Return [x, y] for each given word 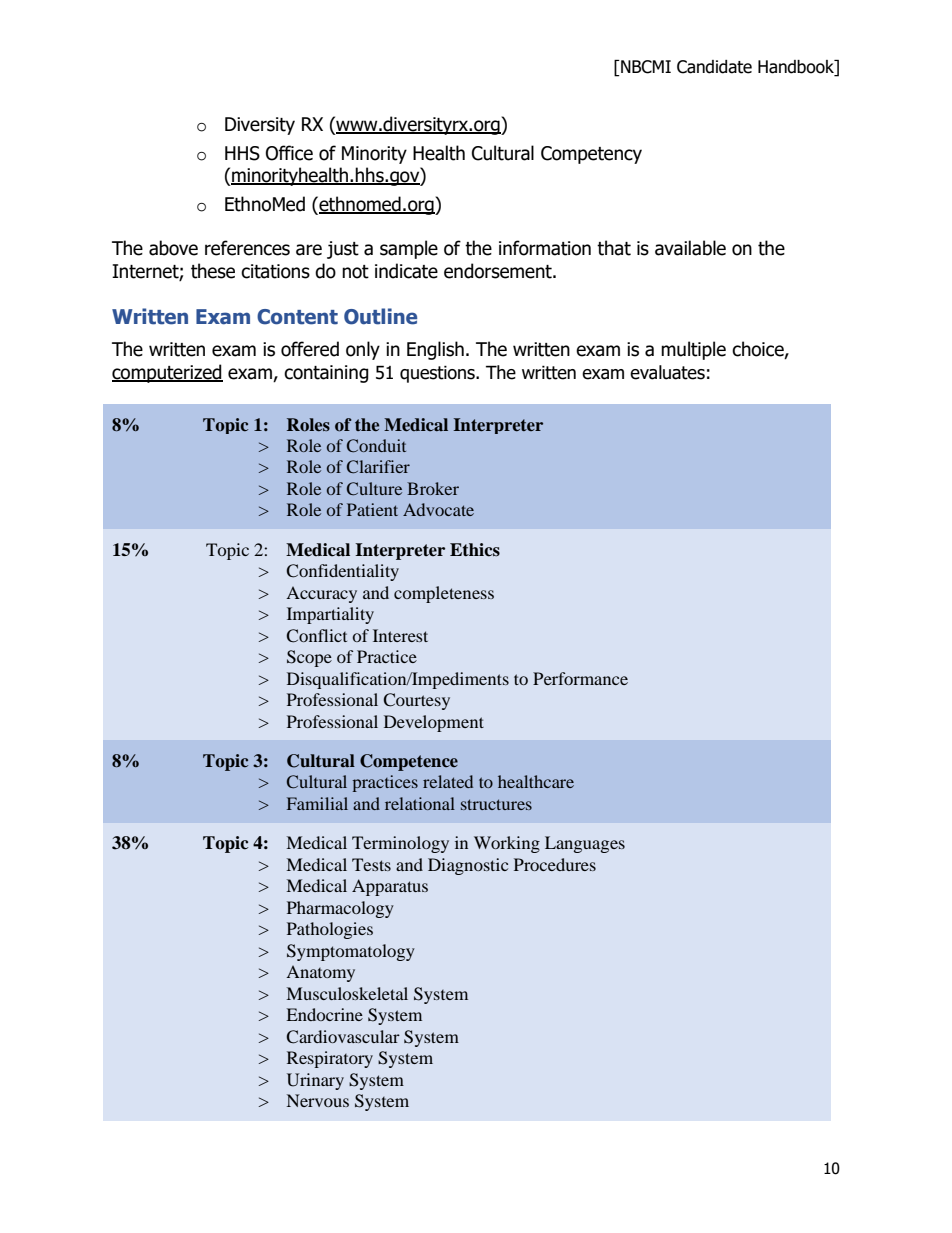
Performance [580, 678]
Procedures [555, 864]
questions [438, 374]
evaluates [667, 372]
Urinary [315, 1081]
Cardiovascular [343, 1037]
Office [289, 153]
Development [434, 723]
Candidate [714, 67]
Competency [591, 155]
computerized [167, 373]
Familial [317, 803]
